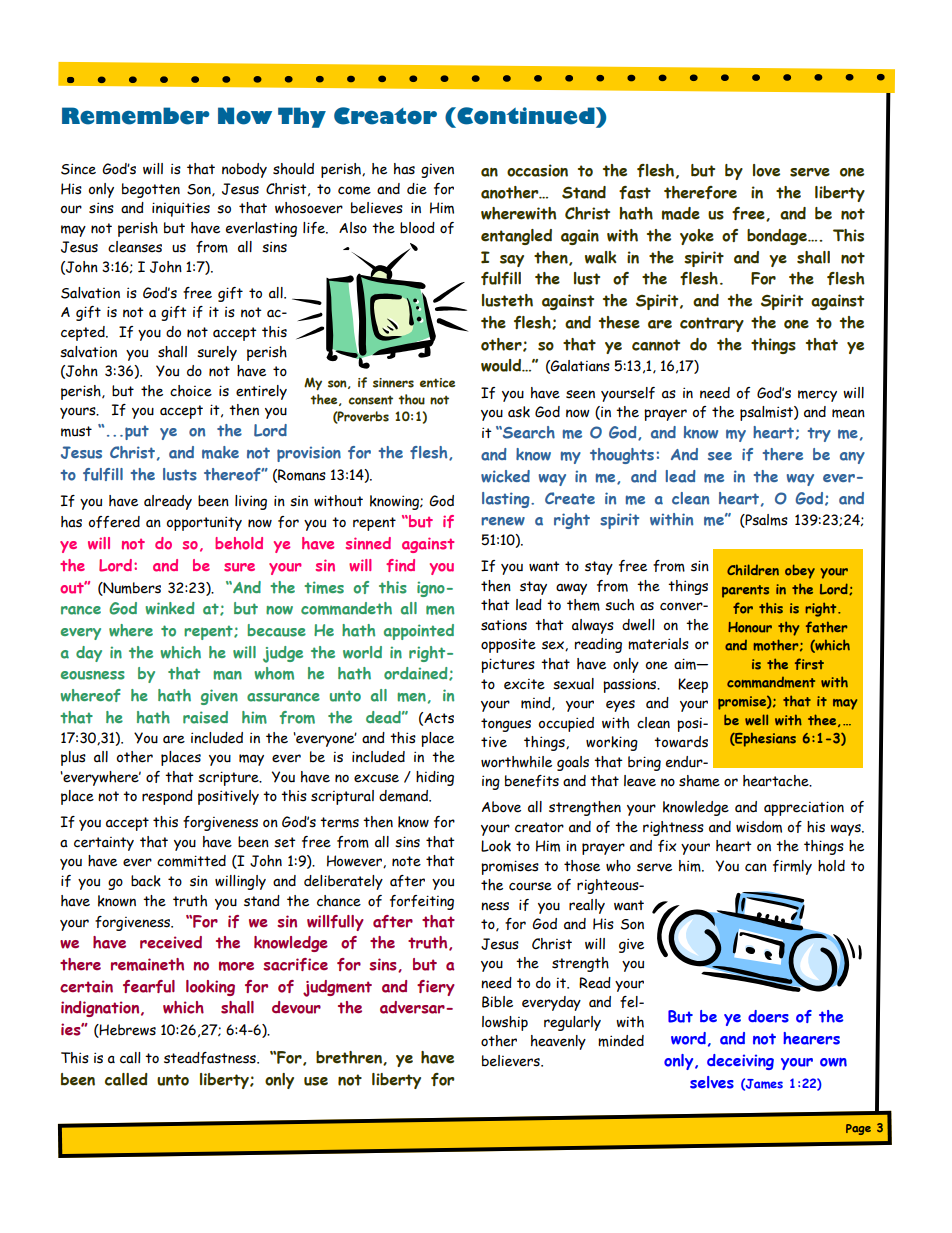 This page has width=952, height=1233. What do you see at coordinates (505, 476) in the page?
I see `wicked` at bounding box center [505, 476].
